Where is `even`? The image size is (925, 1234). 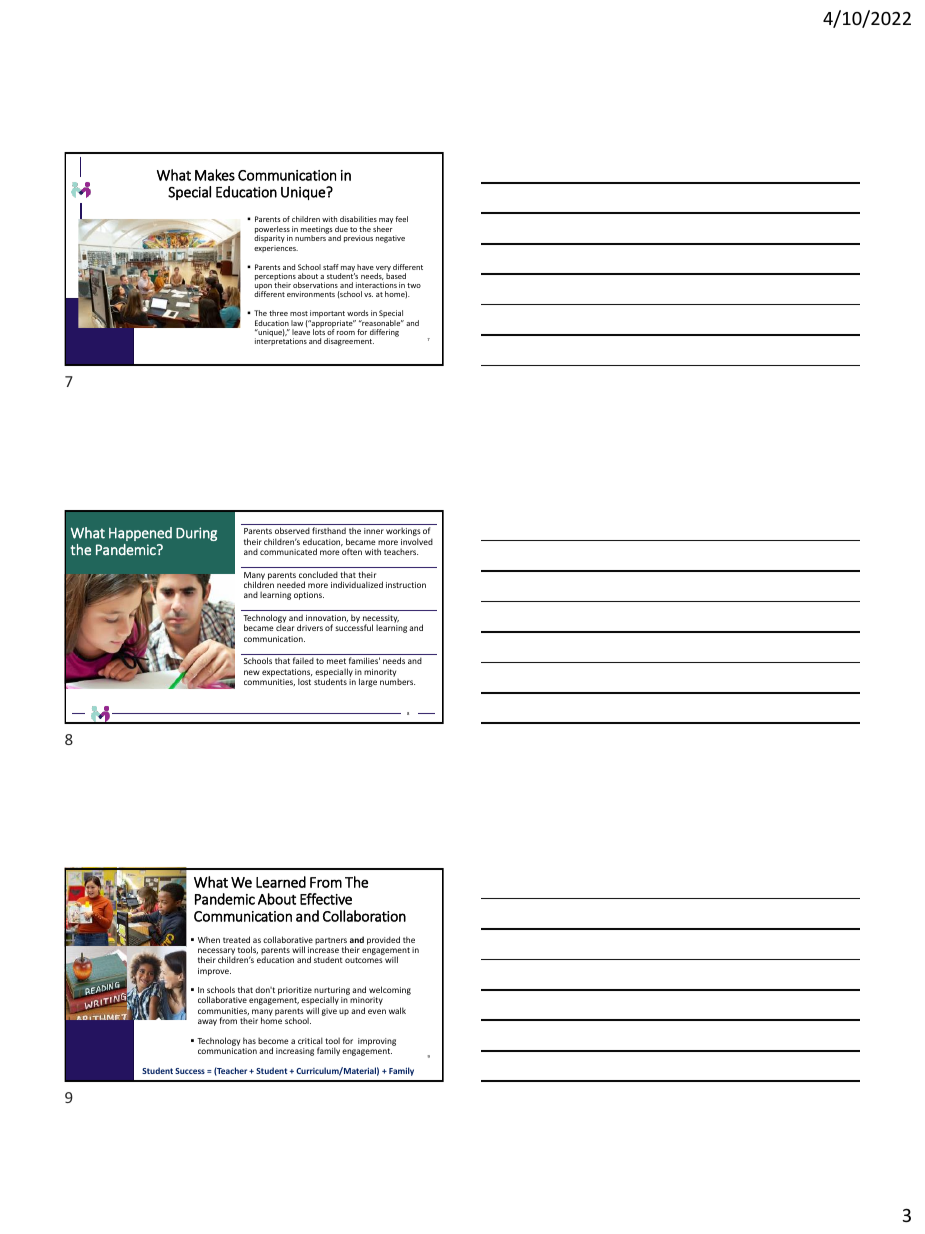 even is located at coordinates (377, 1011).
